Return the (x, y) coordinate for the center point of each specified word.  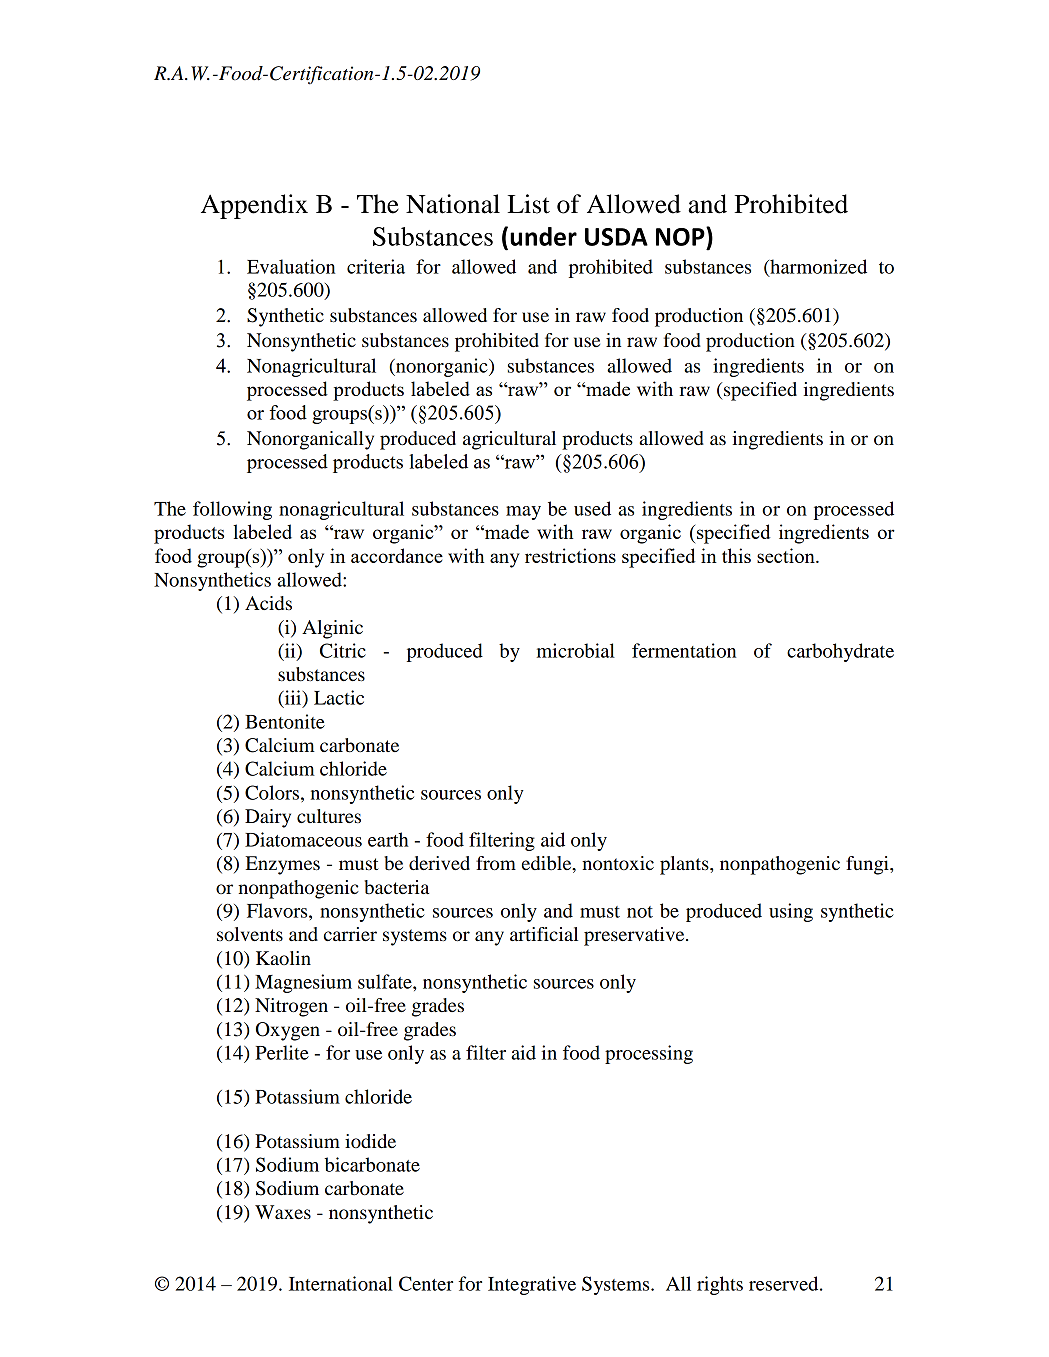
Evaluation (291, 266)
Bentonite (285, 721)
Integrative (532, 1285)
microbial (576, 650)
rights (720, 1285)
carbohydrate (840, 652)
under (543, 236)
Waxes (283, 1212)
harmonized (817, 267)
